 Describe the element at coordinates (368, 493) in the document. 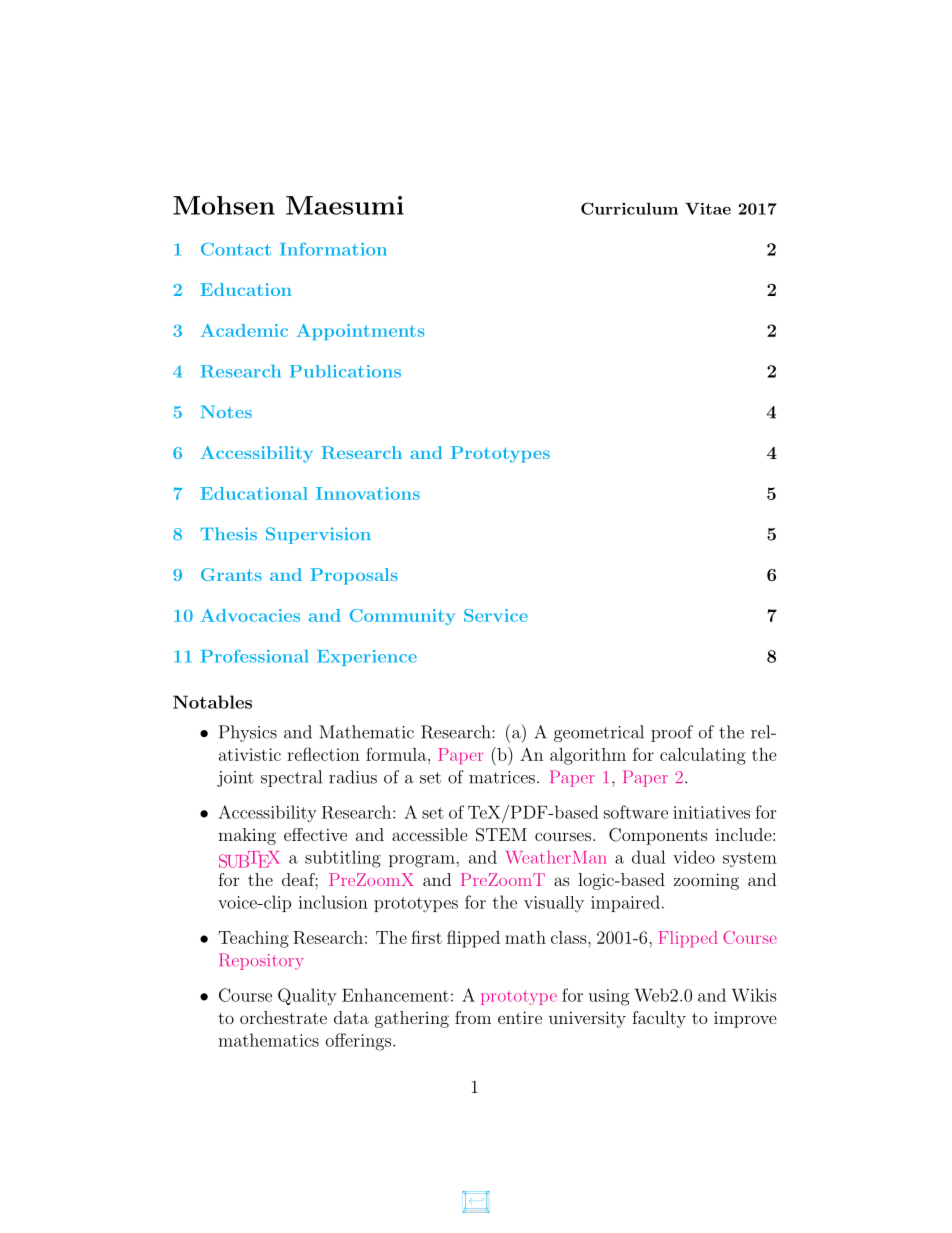

I see `Innovations` at that location.
